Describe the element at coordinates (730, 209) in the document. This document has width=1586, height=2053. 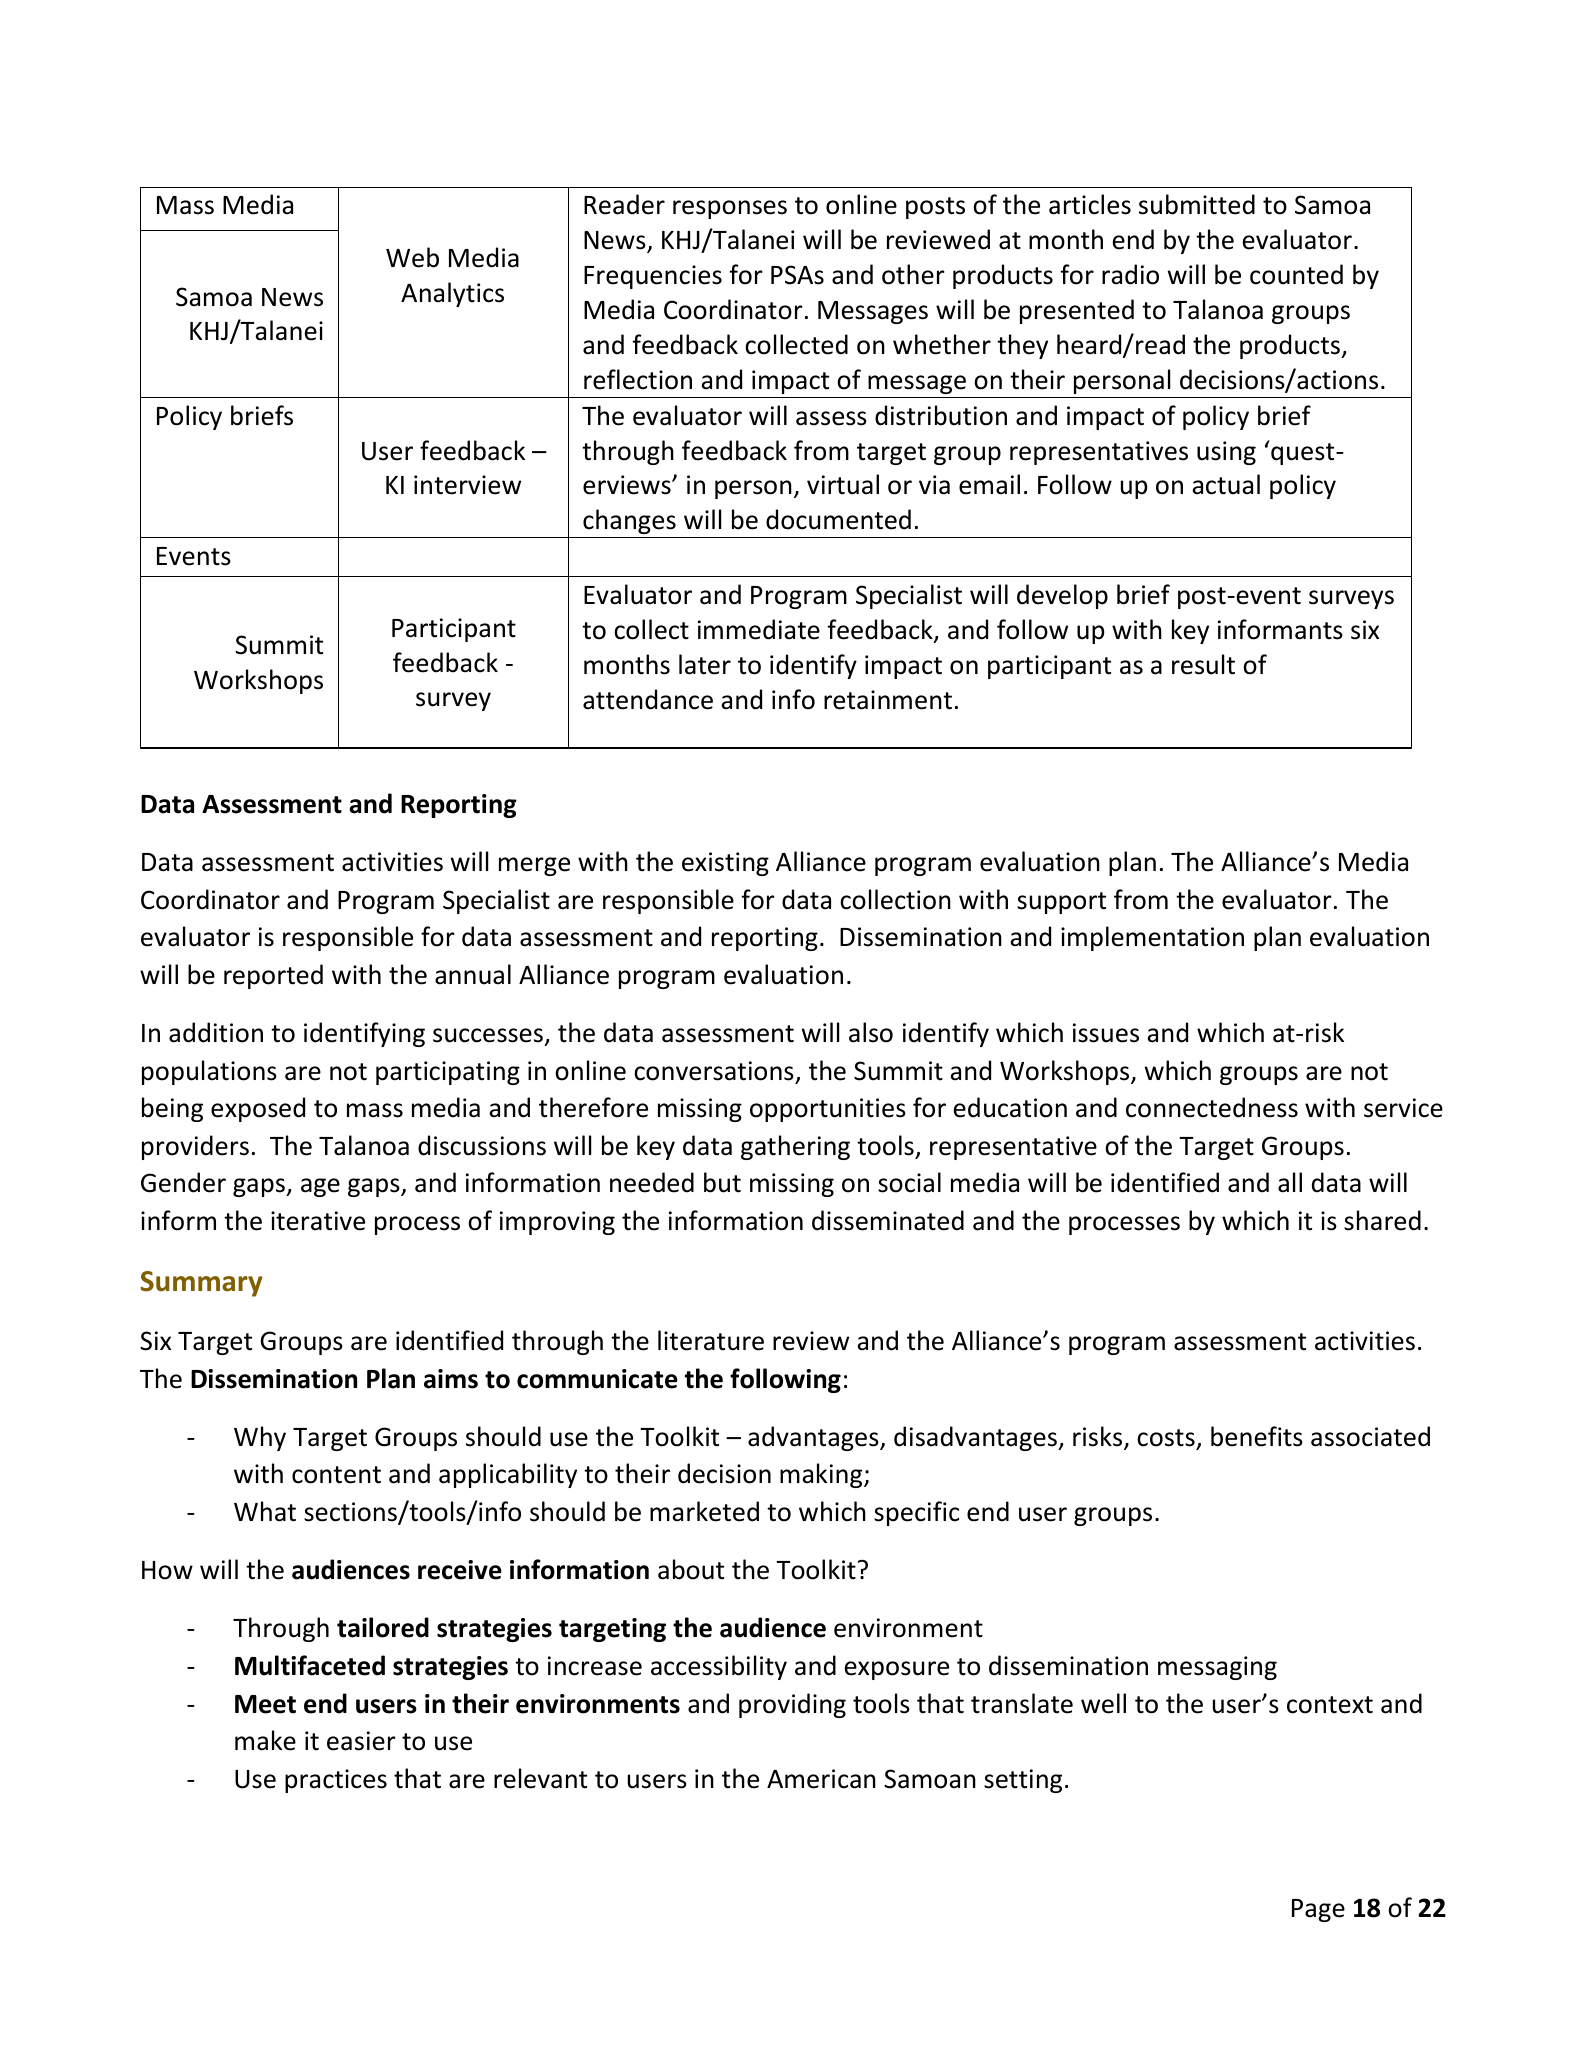
I see `responses` at that location.
